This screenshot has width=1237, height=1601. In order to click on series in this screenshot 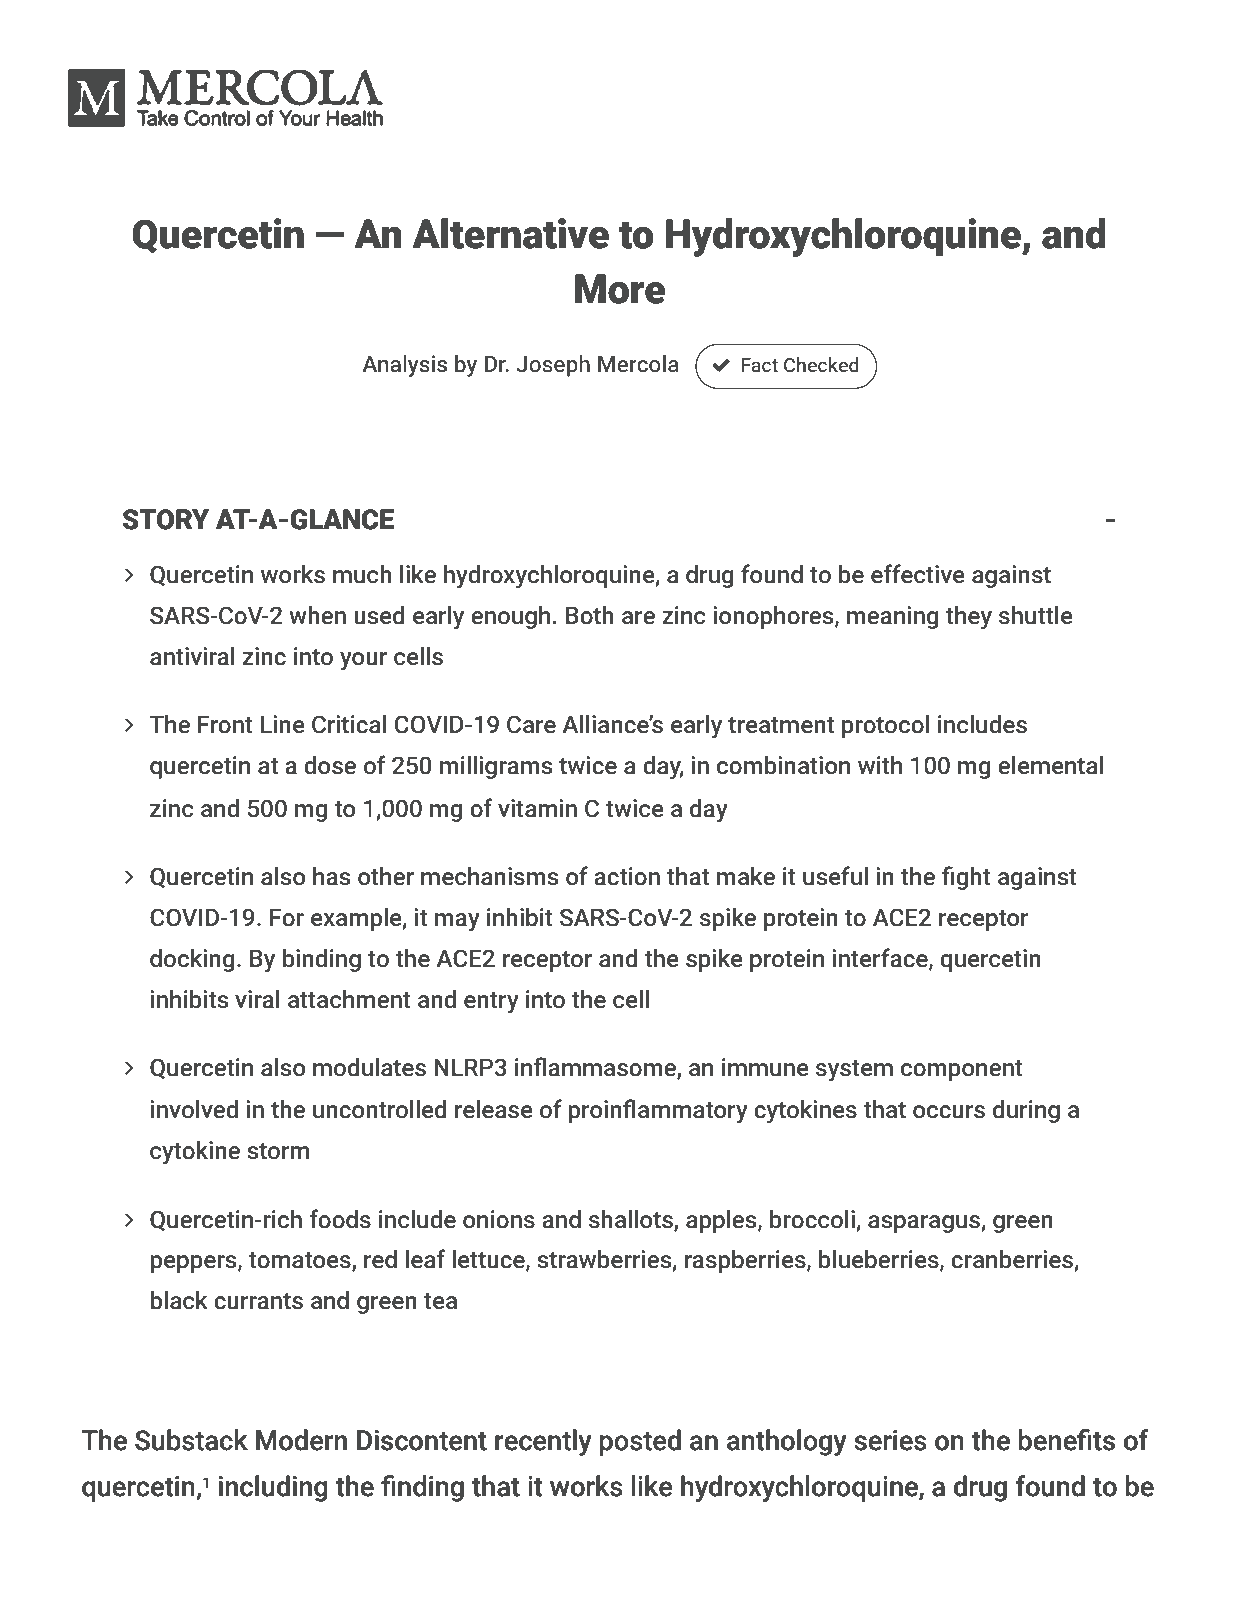, I will do `click(890, 1440)`.
